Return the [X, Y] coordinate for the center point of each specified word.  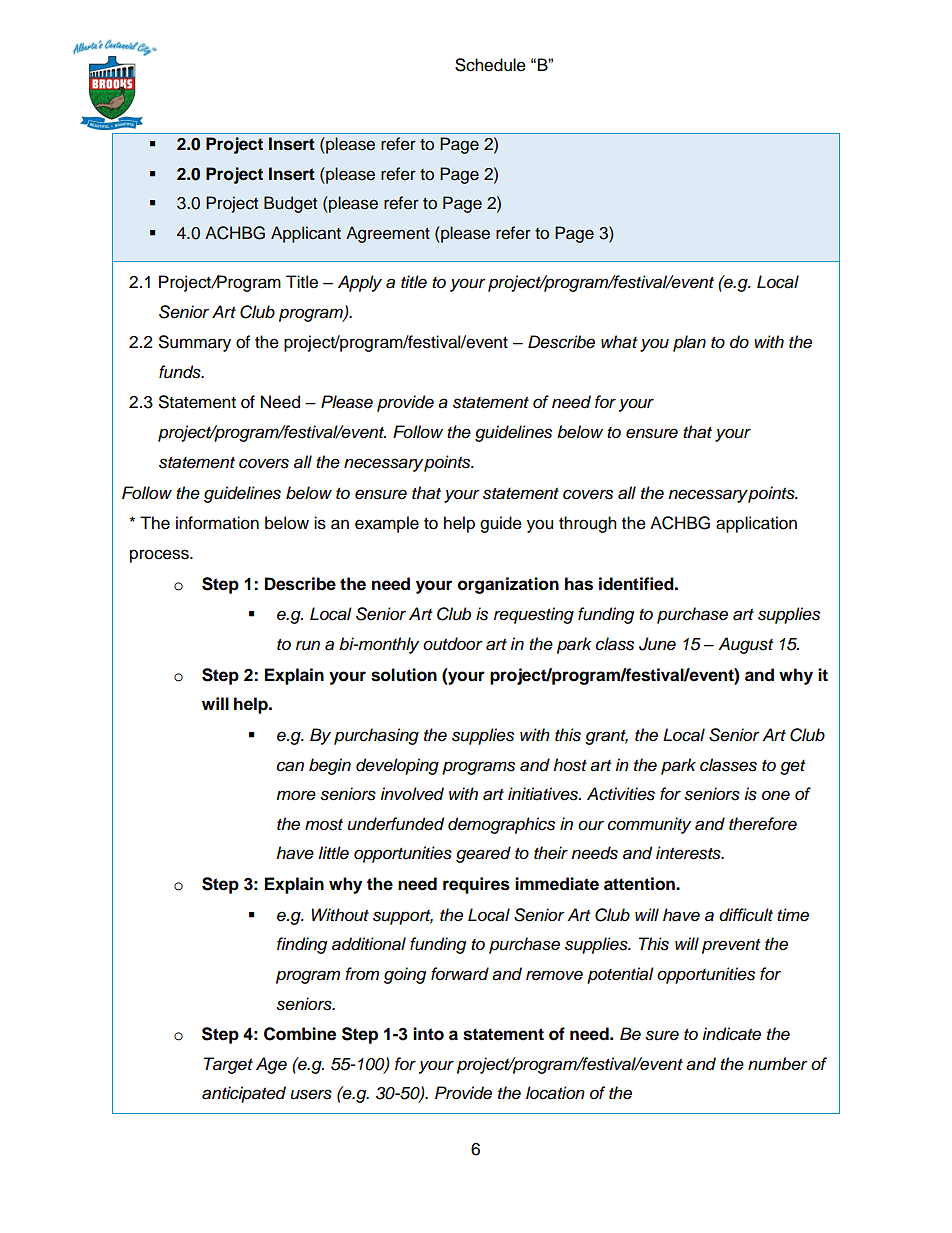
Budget [290, 204]
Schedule [490, 65]
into [428, 1034]
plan [689, 343]
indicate [731, 1034]
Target [228, 1065]
